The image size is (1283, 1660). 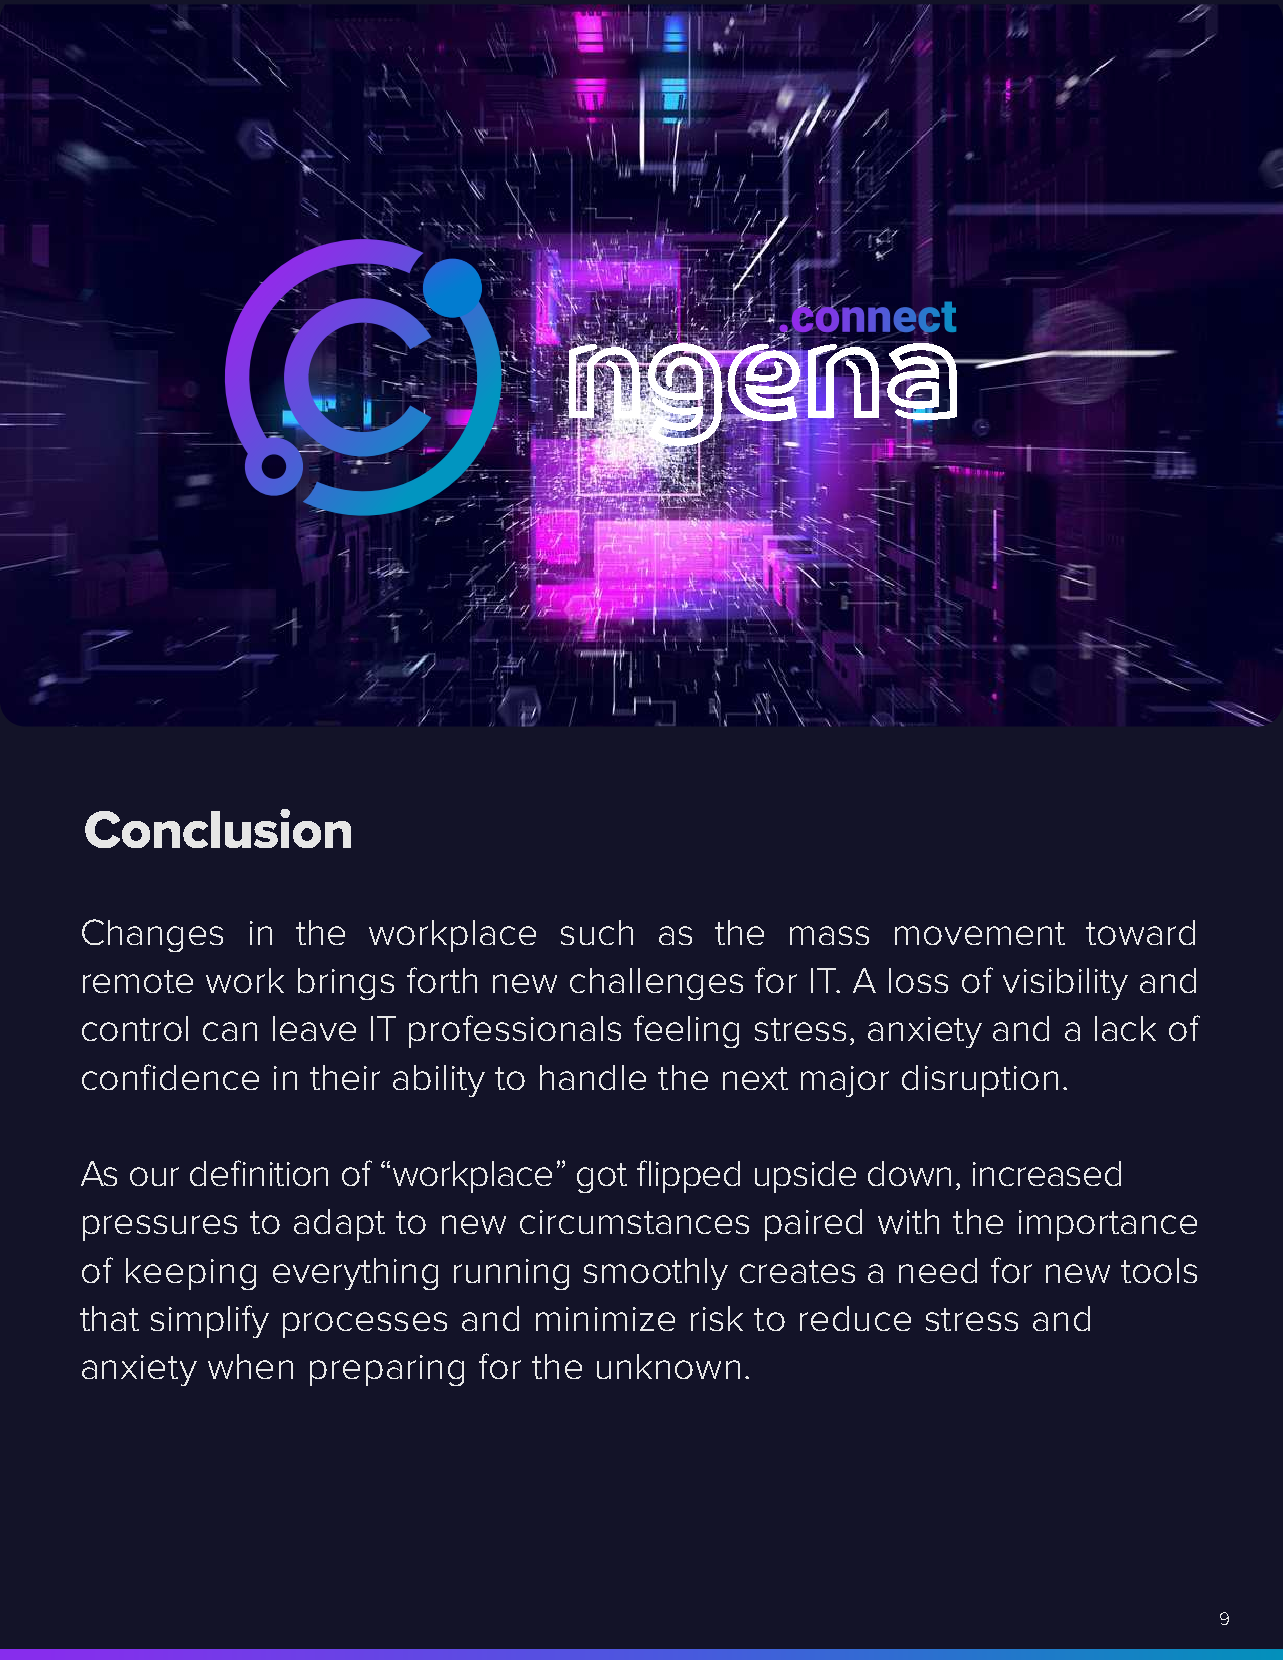 What do you see at coordinates (593, 1077) in the document?
I see `handle` at bounding box center [593, 1077].
